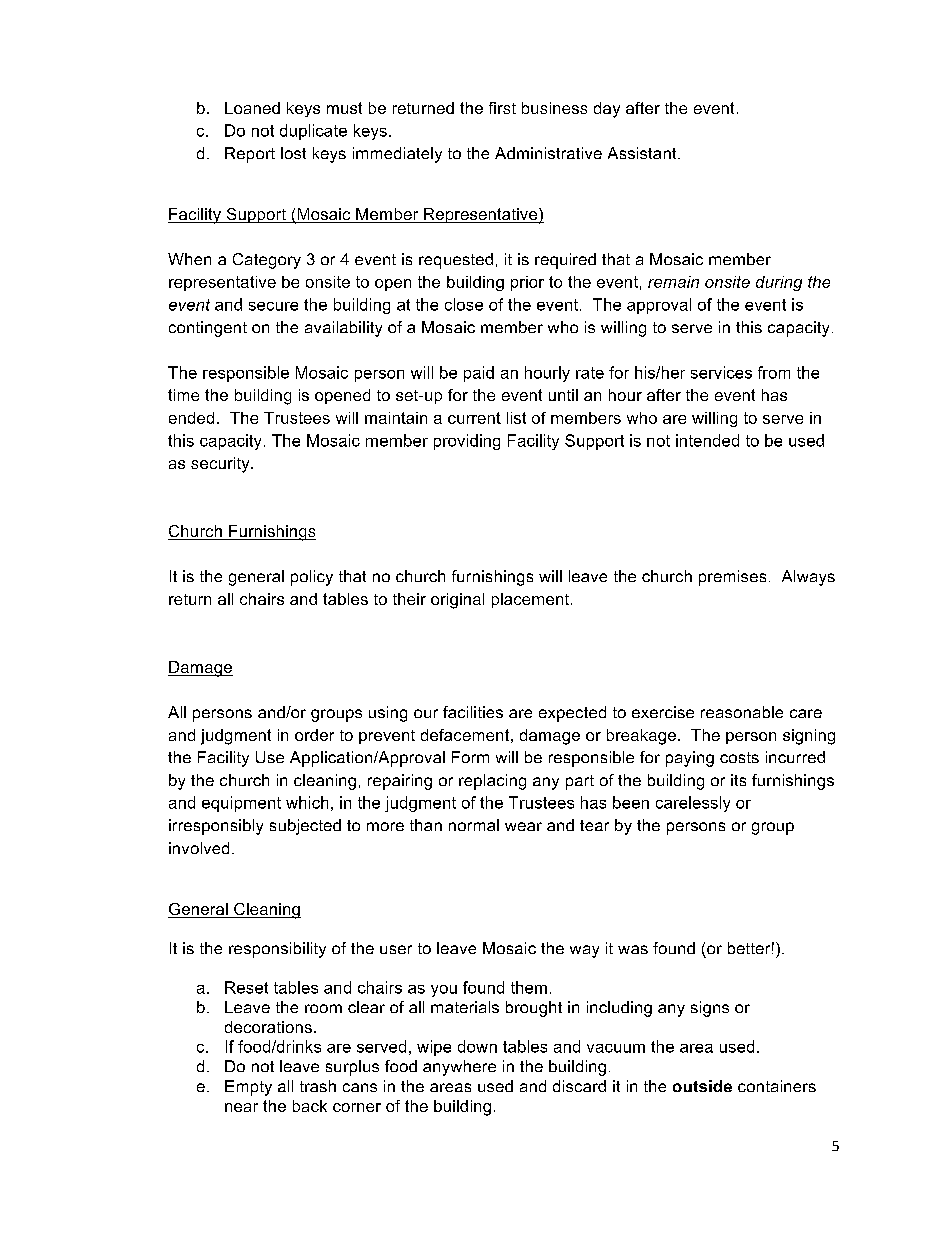 This screenshot has width=952, height=1233. What do you see at coordinates (502, 108) in the screenshot?
I see `first` at bounding box center [502, 108].
